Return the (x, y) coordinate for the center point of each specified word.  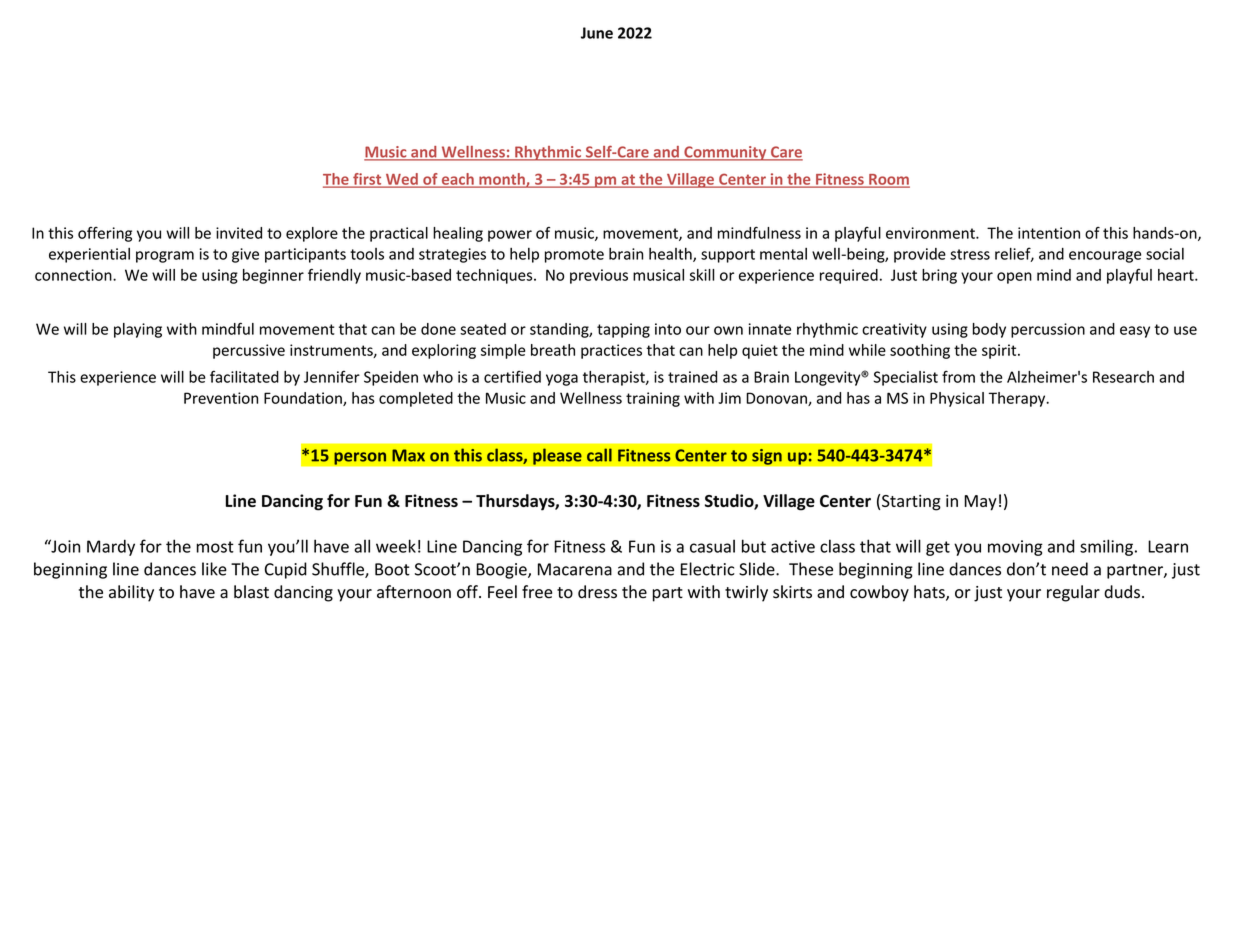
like (214, 569)
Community (725, 153)
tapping (623, 330)
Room (888, 180)
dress (597, 592)
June (597, 33)
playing (138, 330)
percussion (1048, 330)
